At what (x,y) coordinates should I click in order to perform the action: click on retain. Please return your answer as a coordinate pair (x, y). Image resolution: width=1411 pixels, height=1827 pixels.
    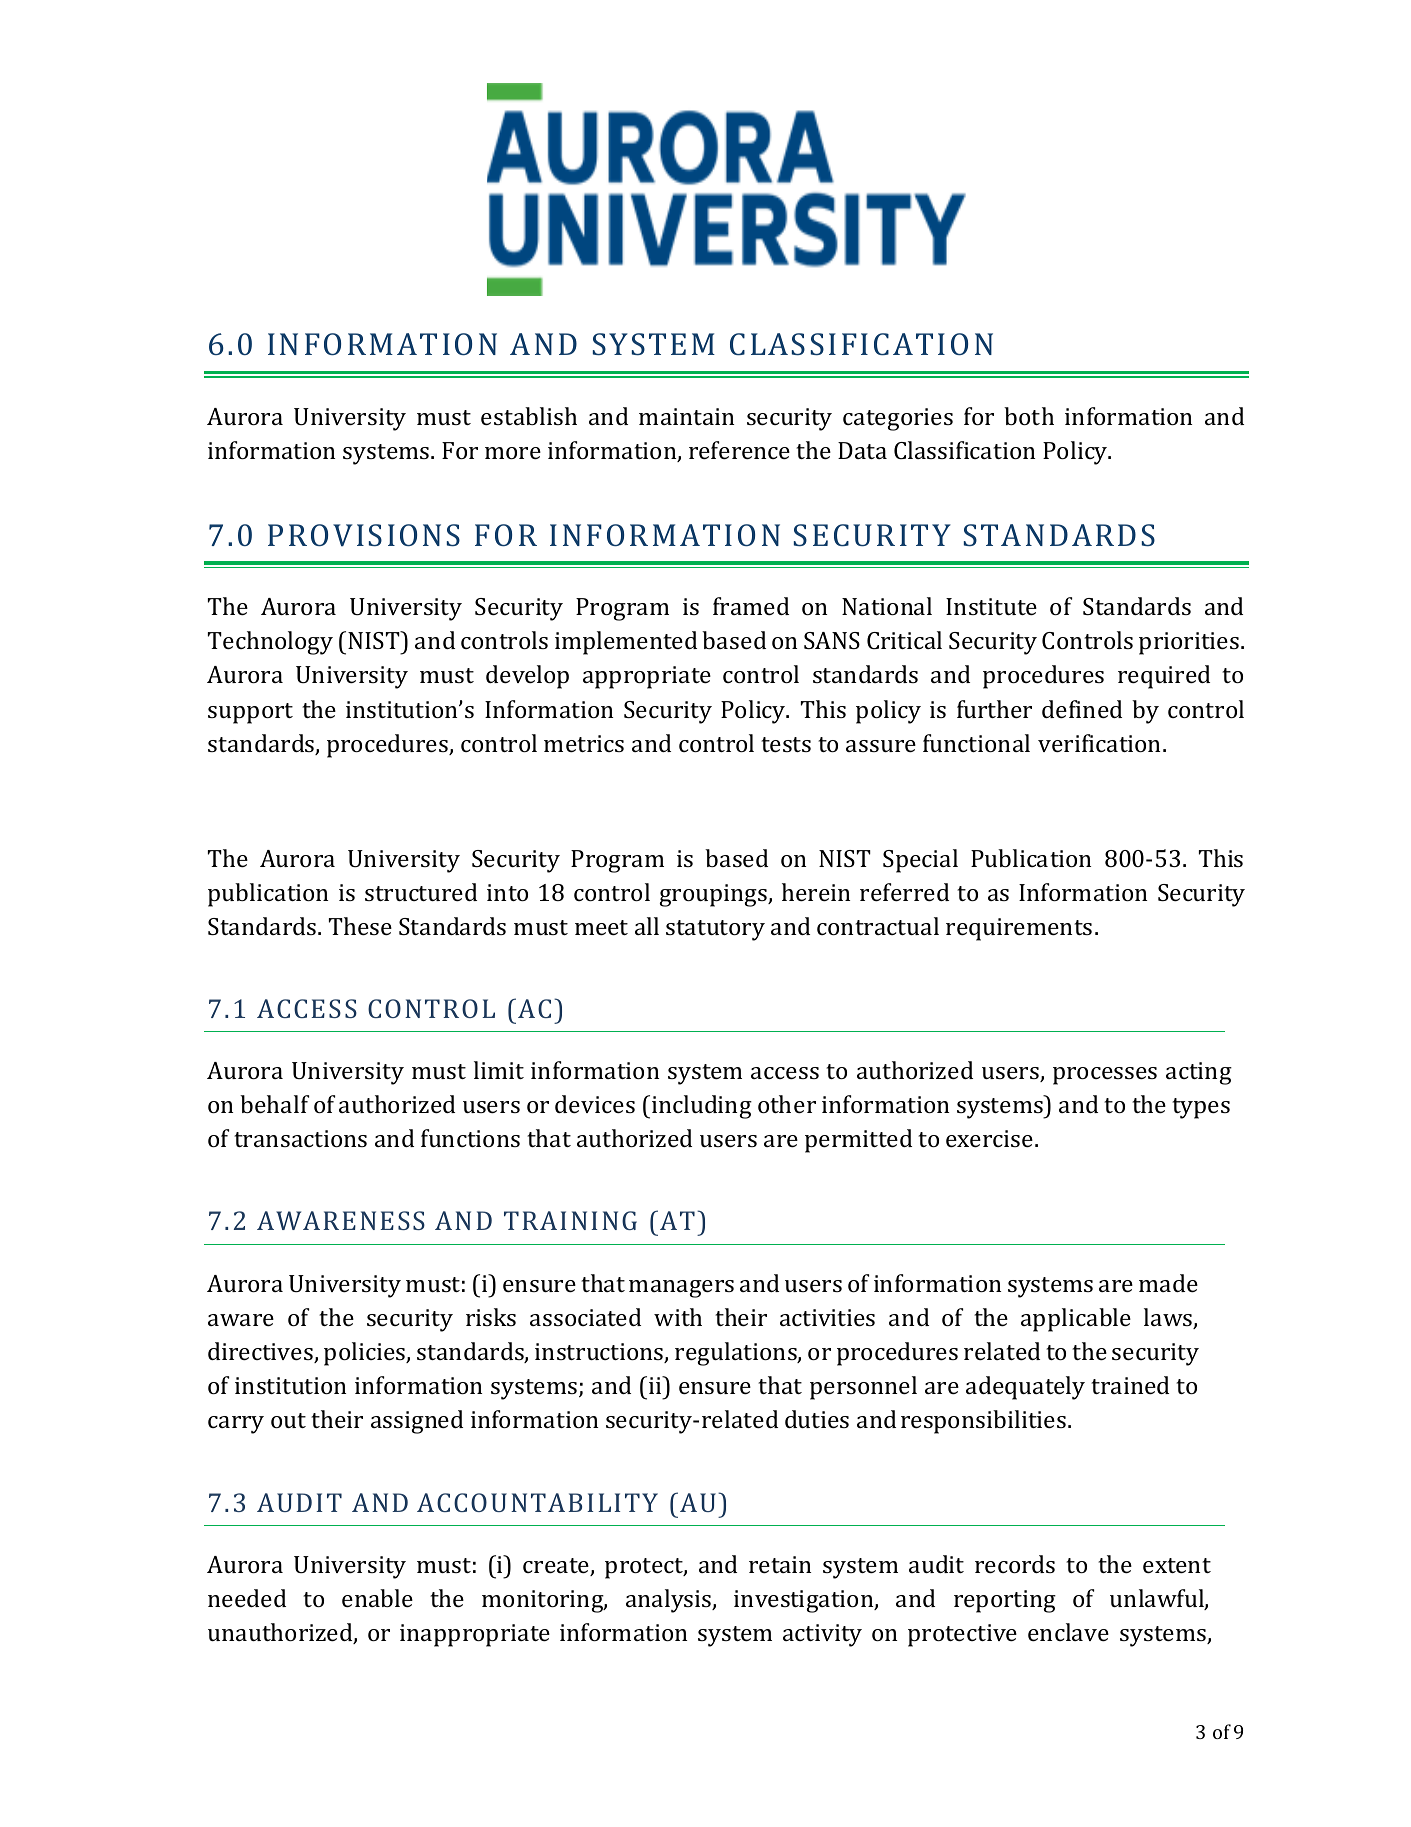
    Looking at the image, I should click on (780, 1564).
